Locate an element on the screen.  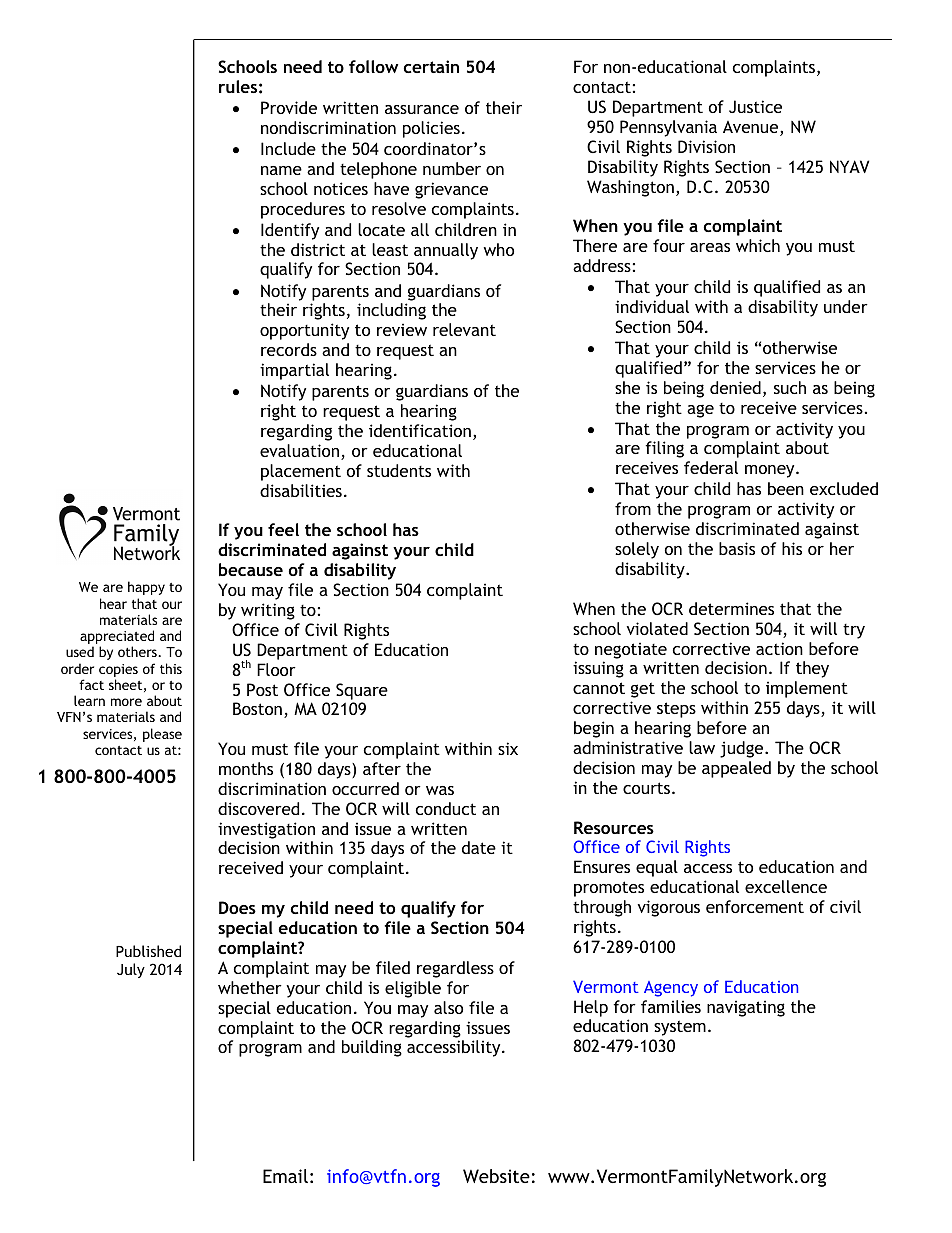
Website is located at coordinates (496, 1176).
